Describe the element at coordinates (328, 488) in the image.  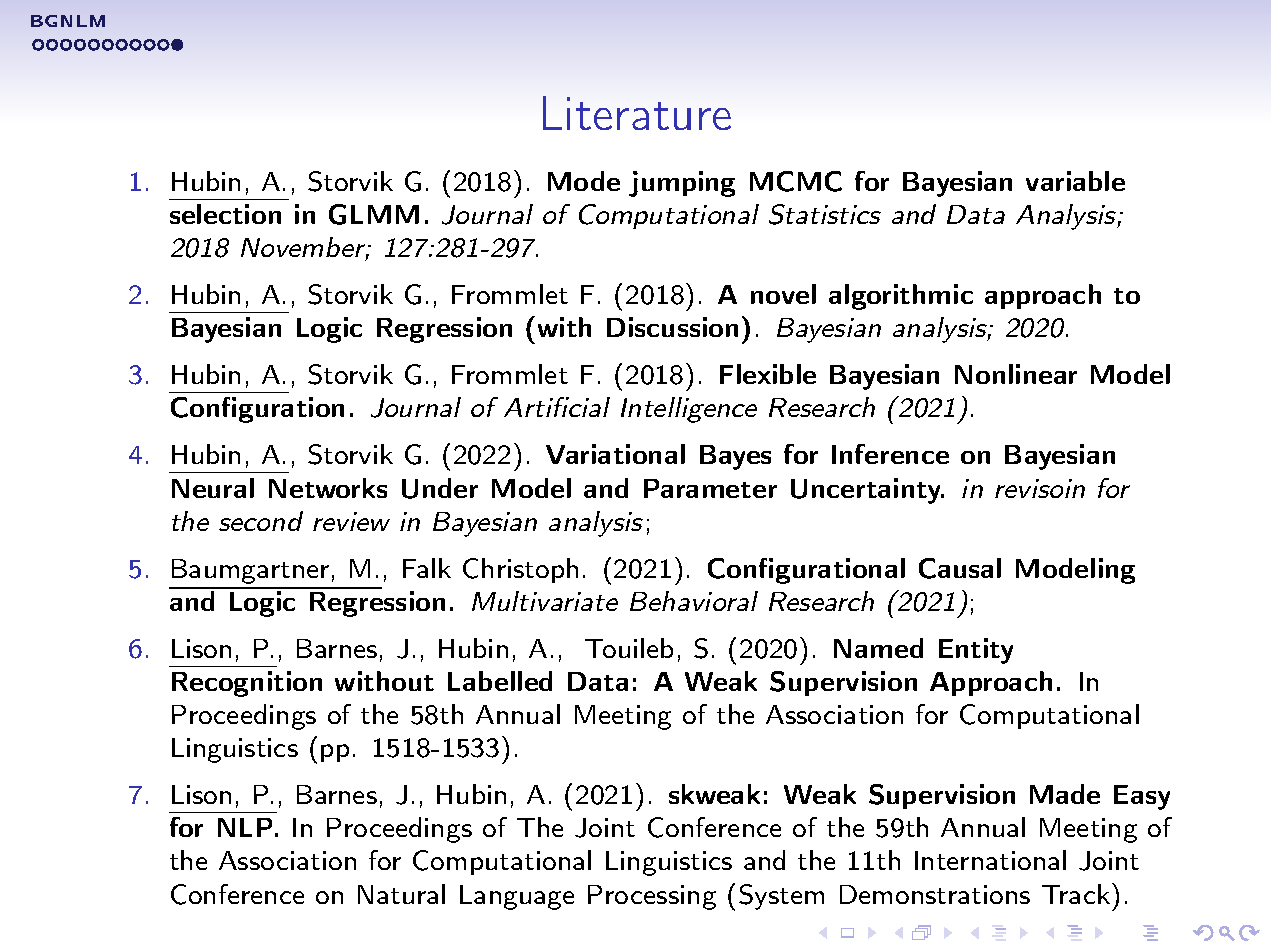
I see `Networks` at that location.
